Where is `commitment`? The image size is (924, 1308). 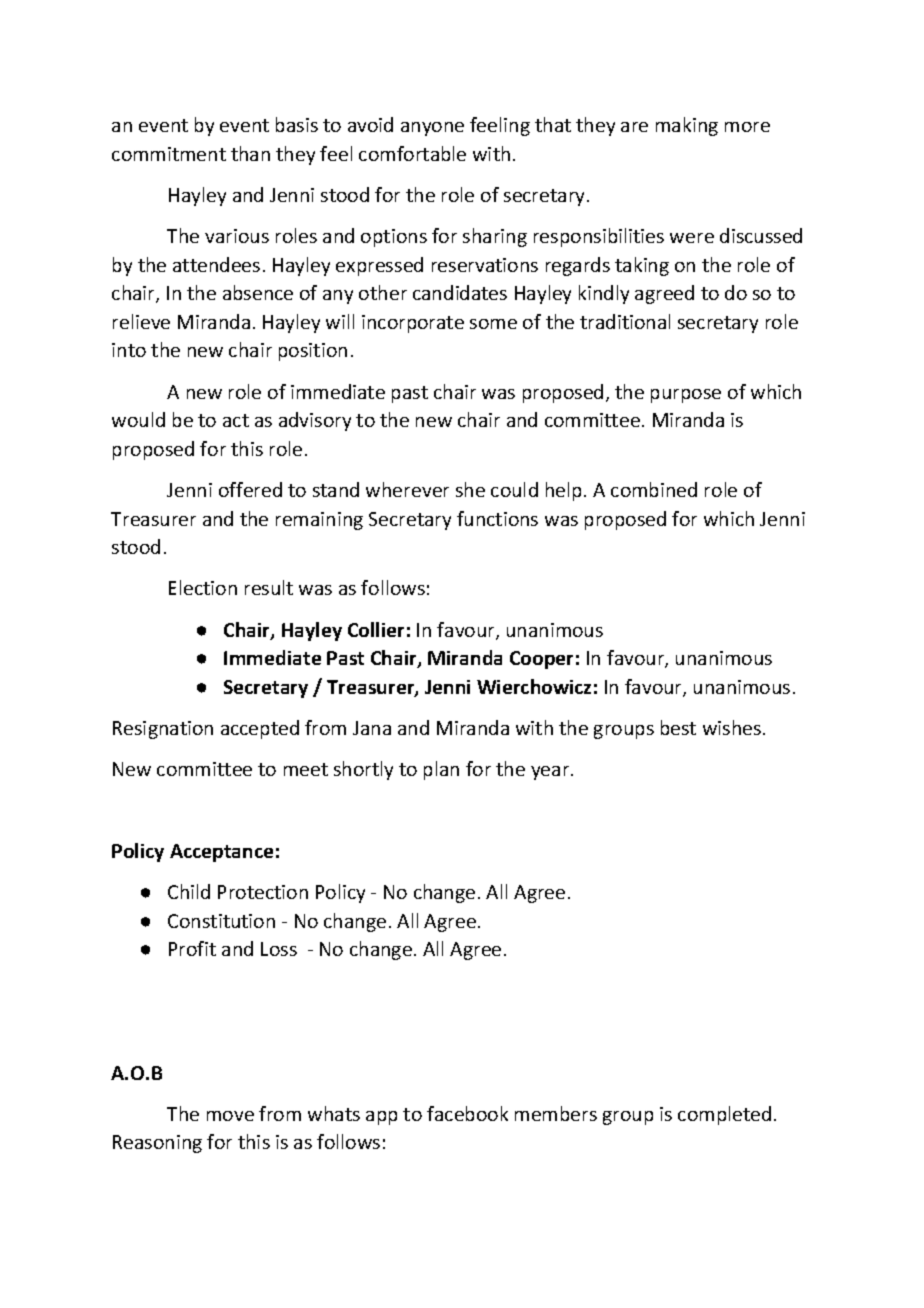
commitment is located at coordinates (169, 154).
